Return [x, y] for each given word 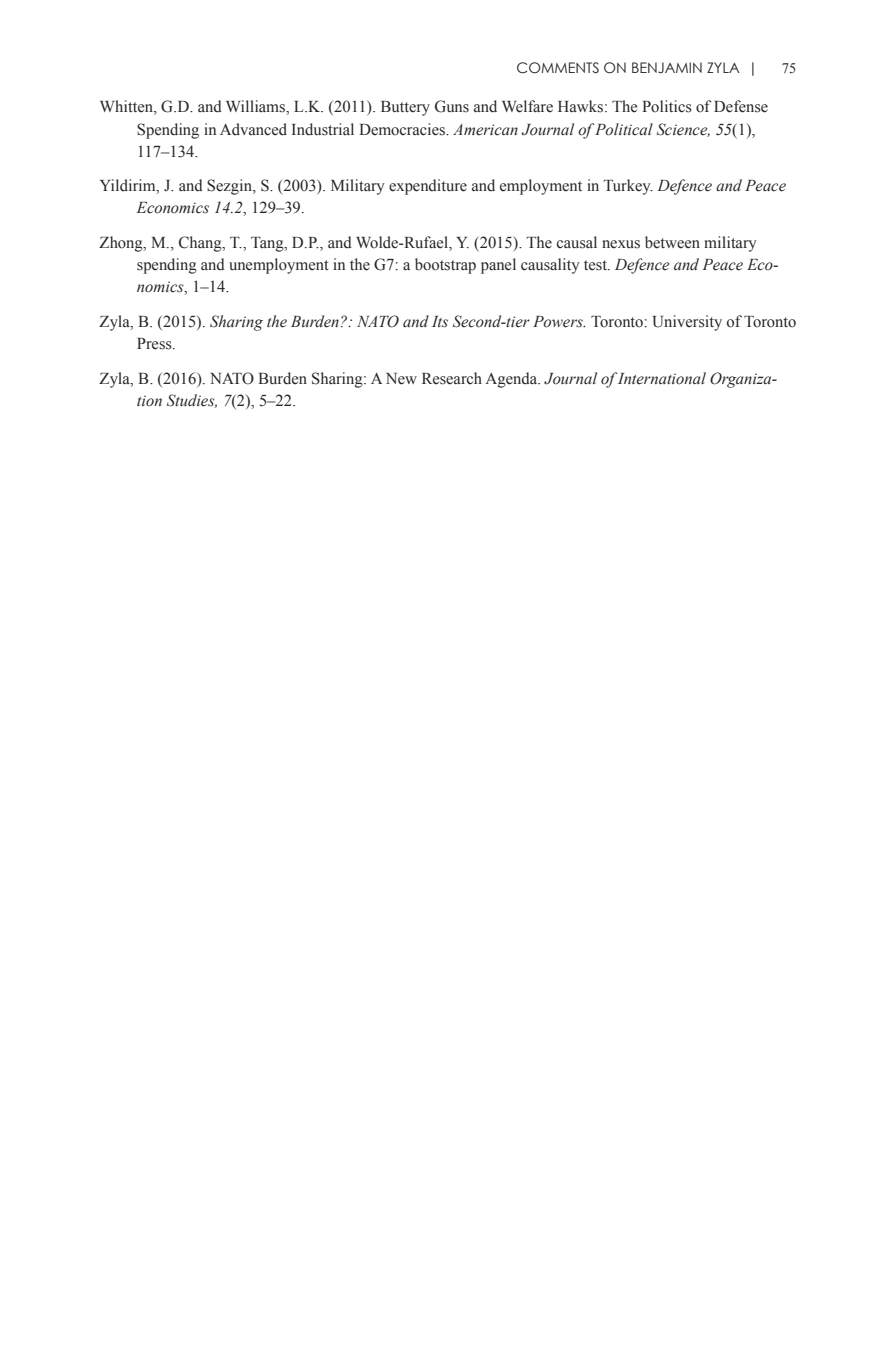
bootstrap [445, 266]
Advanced [253, 129]
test [596, 265]
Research [452, 378]
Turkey [628, 187]
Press [155, 344]
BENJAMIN [667, 67]
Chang [201, 244]
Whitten [127, 107]
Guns [452, 106]
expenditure [428, 187]
